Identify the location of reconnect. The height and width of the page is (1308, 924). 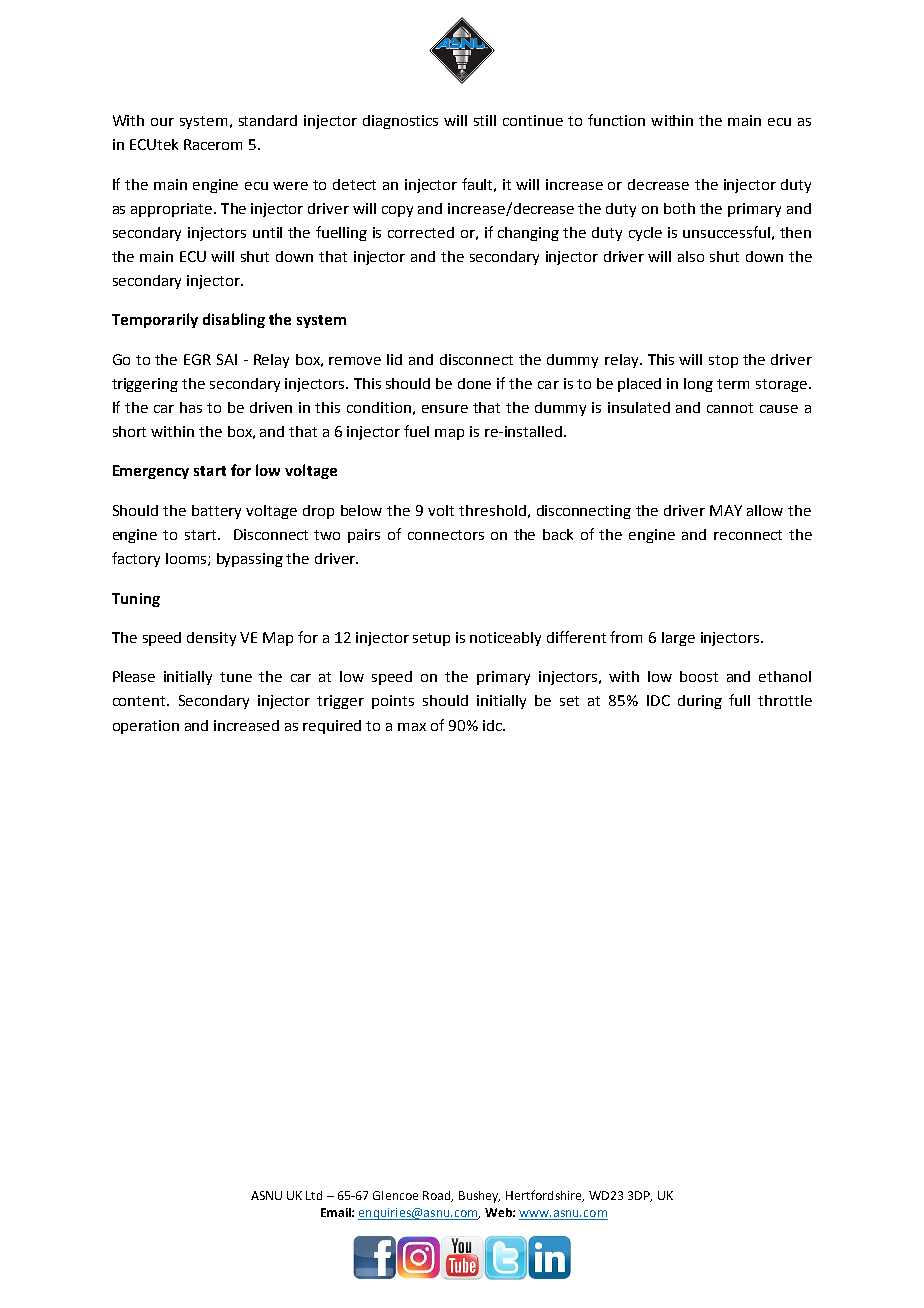
(748, 535).
